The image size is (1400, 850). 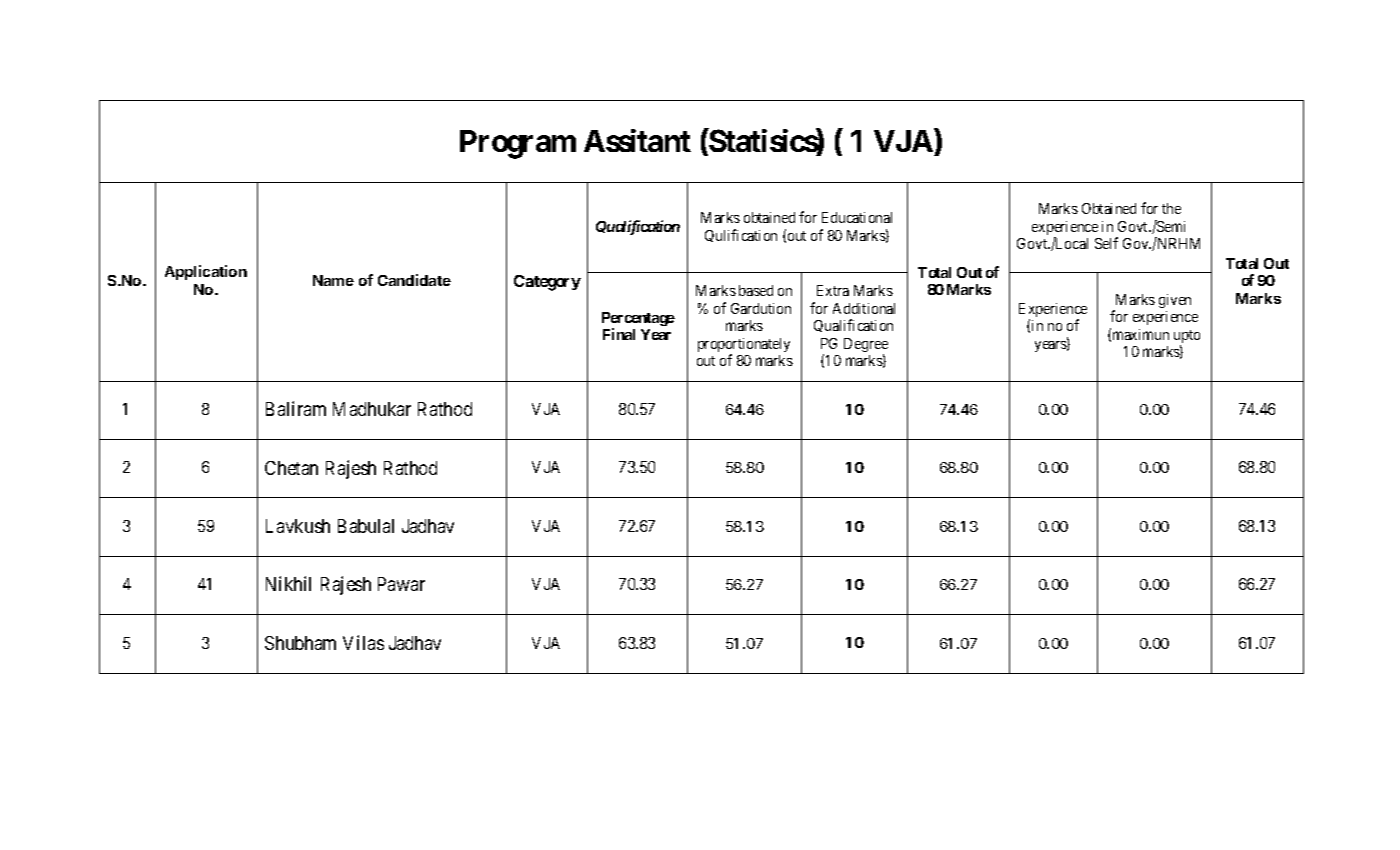 I want to click on Educational, so click(x=857, y=217).
